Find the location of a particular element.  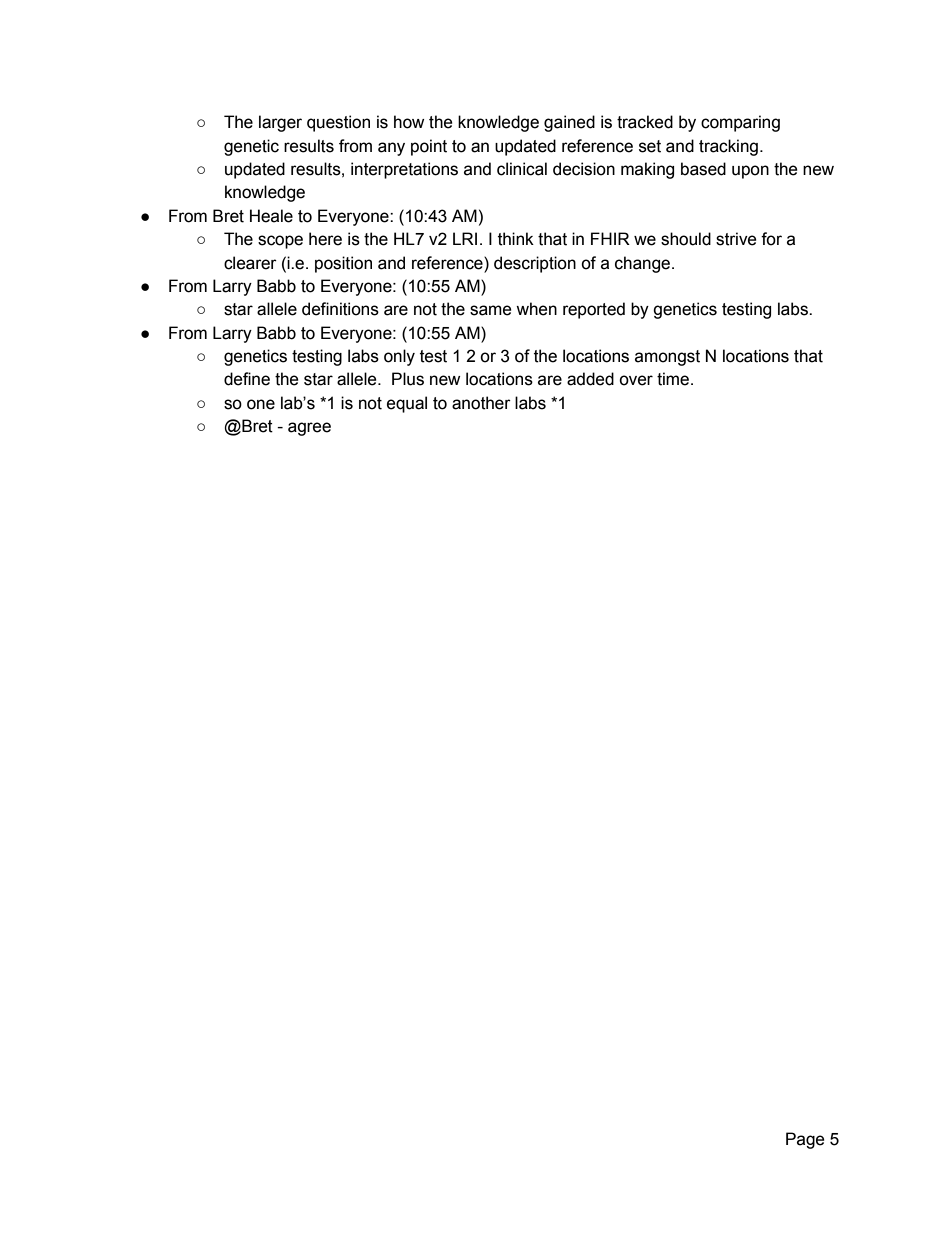

clinical is located at coordinates (522, 169).
